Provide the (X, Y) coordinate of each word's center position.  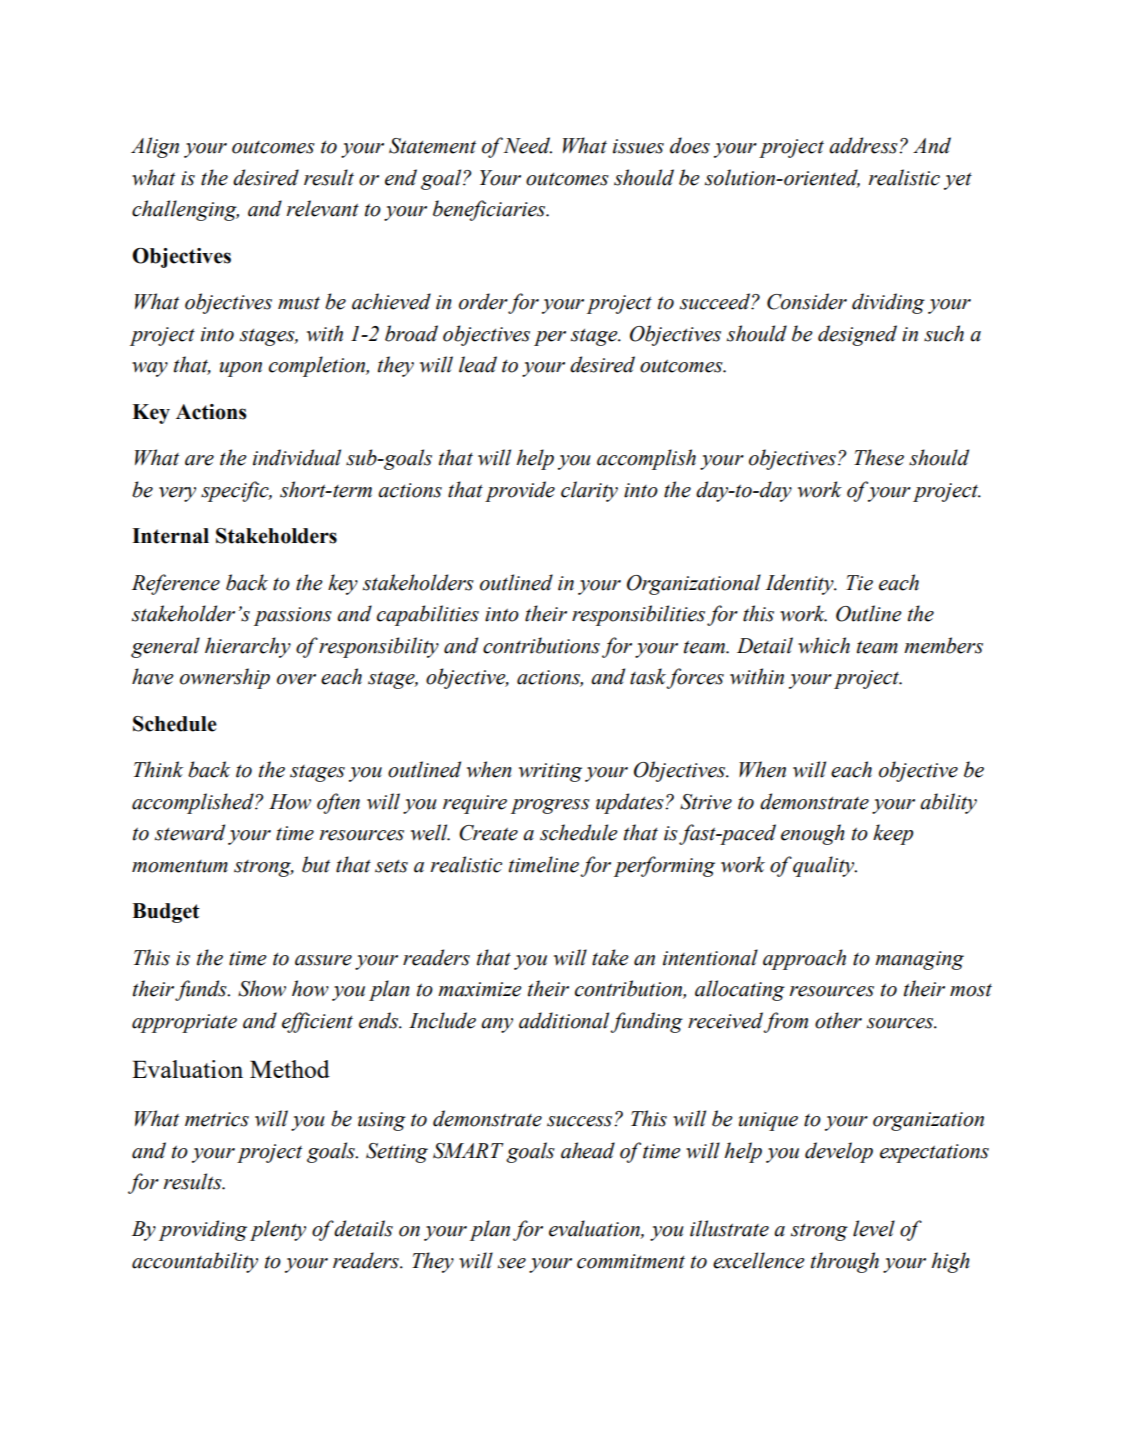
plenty (278, 1230)
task (648, 676)
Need (527, 145)
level (874, 1228)
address (864, 145)
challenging (185, 210)
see (512, 1263)
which (824, 645)
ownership (225, 678)
